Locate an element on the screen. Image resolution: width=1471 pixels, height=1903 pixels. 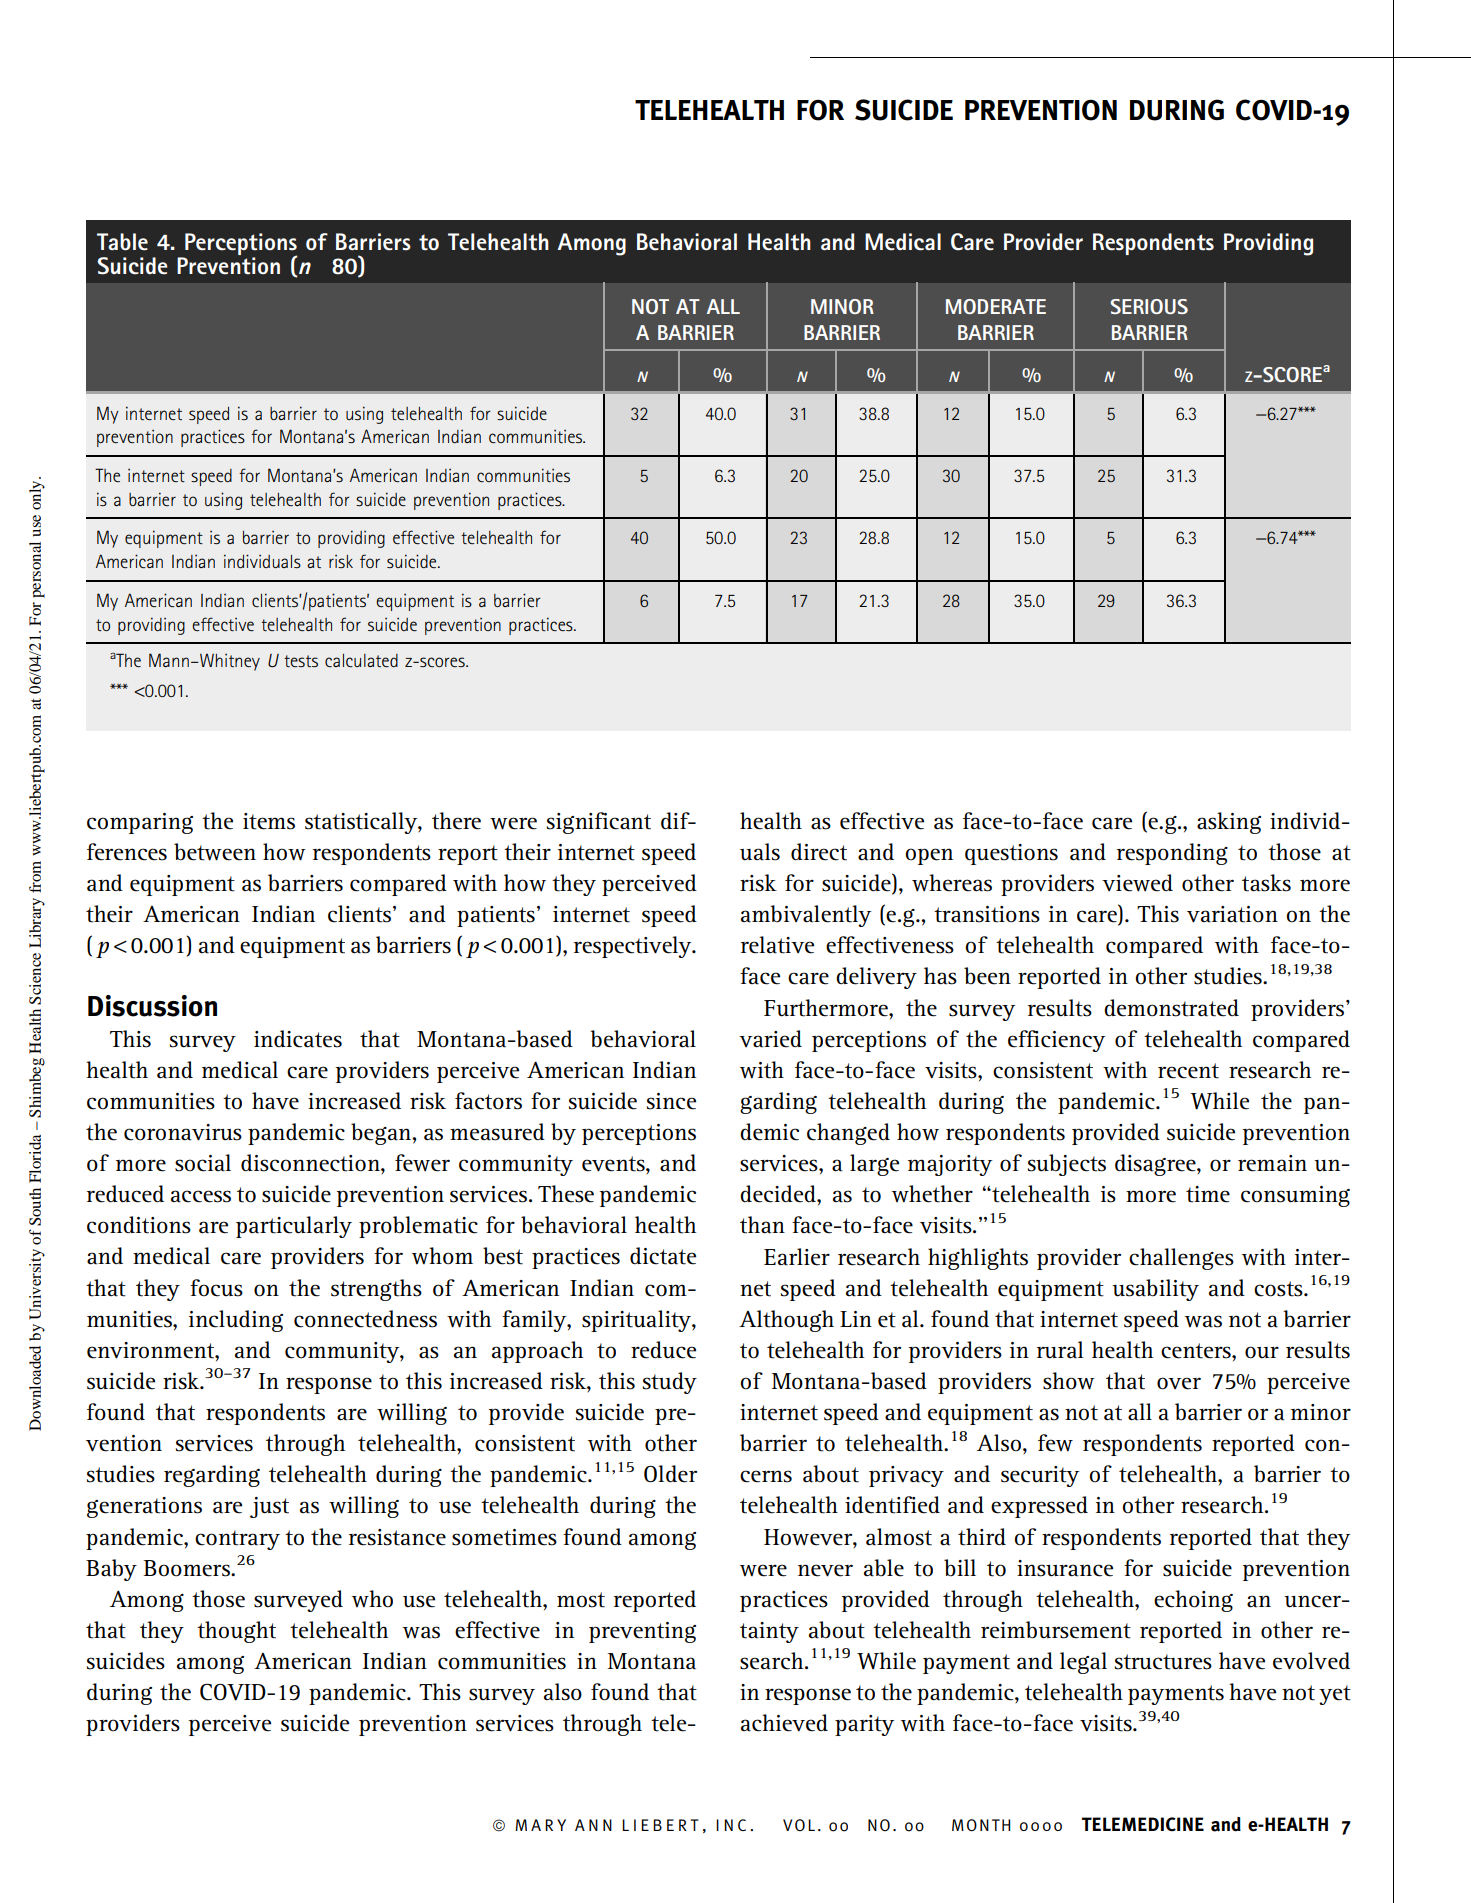
thought is located at coordinates (236, 1632).
